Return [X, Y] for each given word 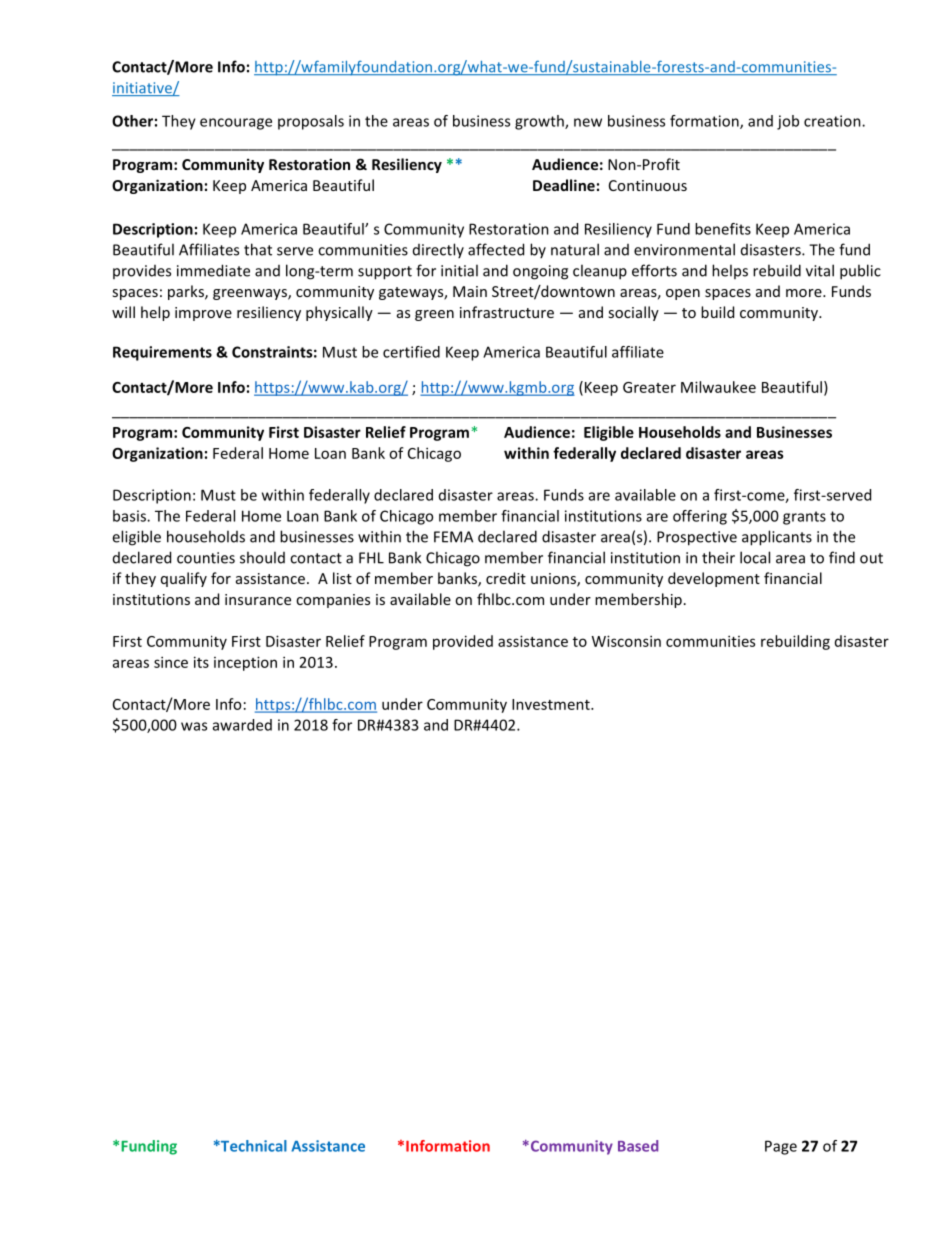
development [714, 579]
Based [638, 1146]
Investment [552, 704]
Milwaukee [718, 387]
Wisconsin [626, 641]
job [788, 122]
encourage [236, 124]
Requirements [162, 353]
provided [463, 642]
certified [411, 352]
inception [245, 663]
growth [540, 122]
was [194, 726]
